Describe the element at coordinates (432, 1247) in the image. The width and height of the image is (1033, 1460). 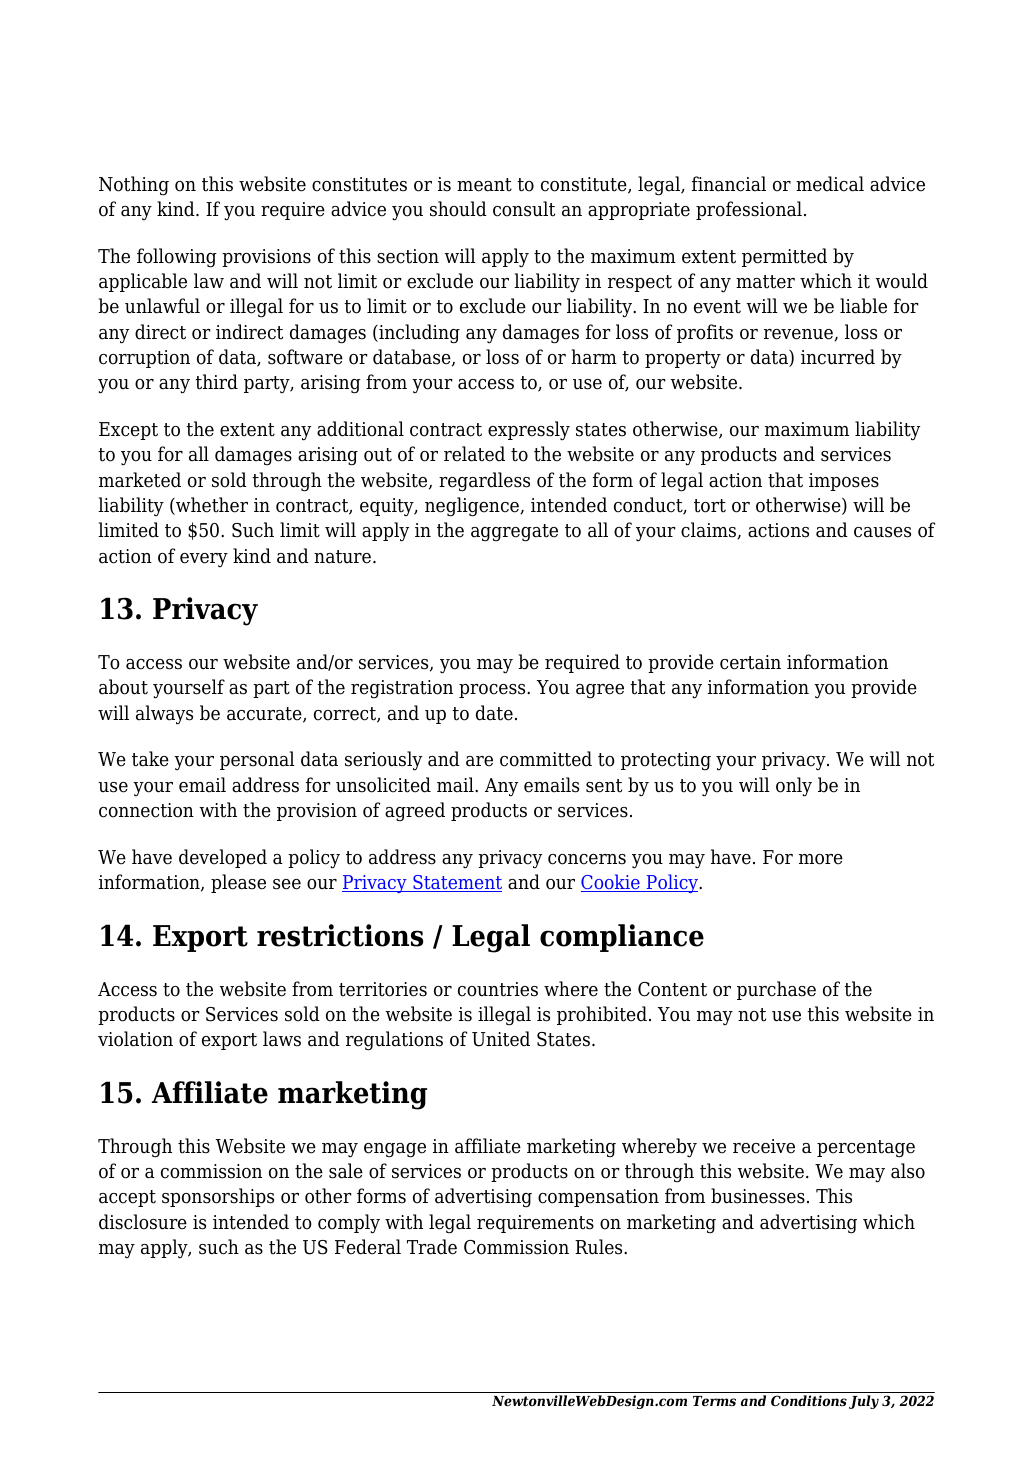
I see `Trade` at that location.
